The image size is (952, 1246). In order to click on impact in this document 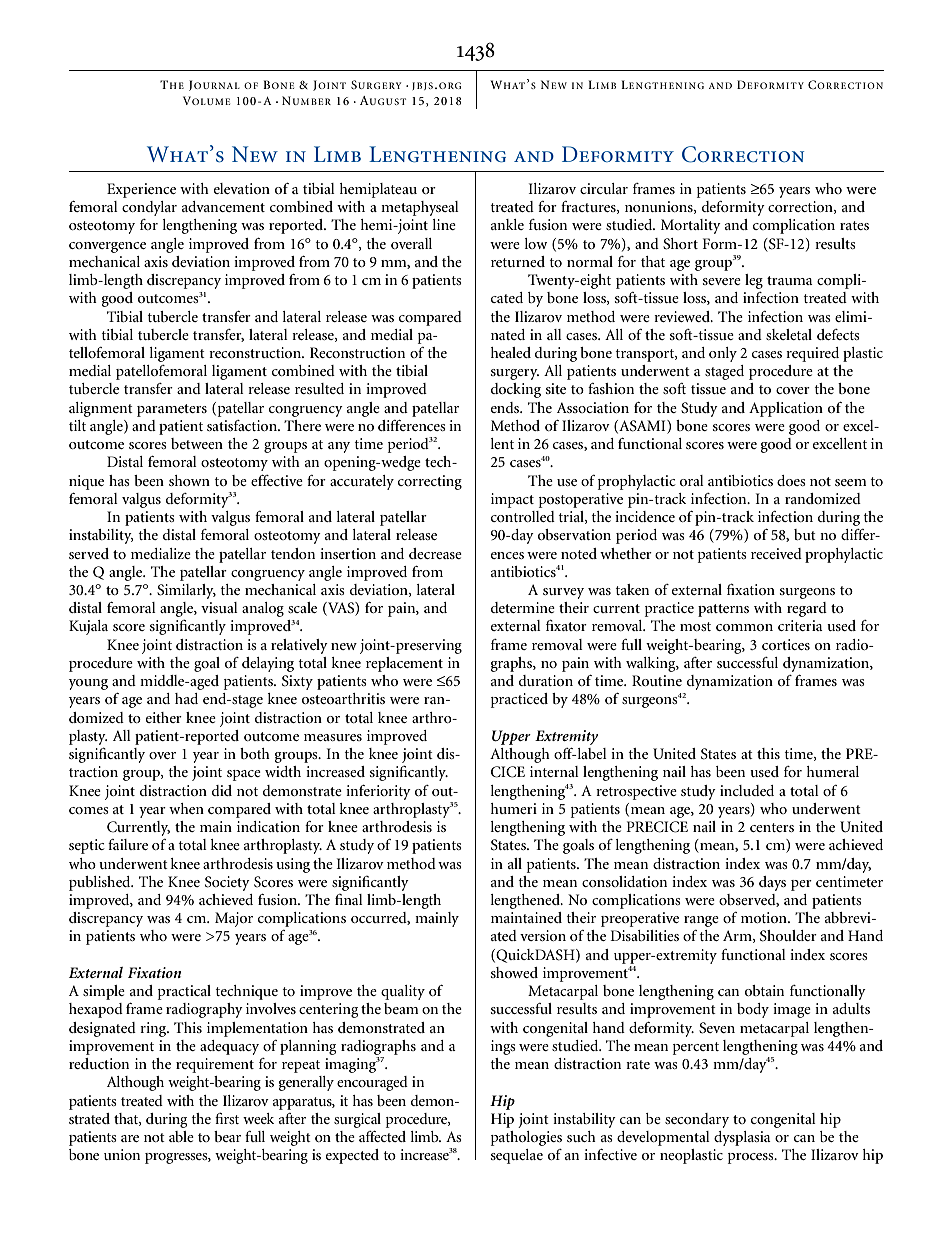, I will do `click(512, 500)`.
